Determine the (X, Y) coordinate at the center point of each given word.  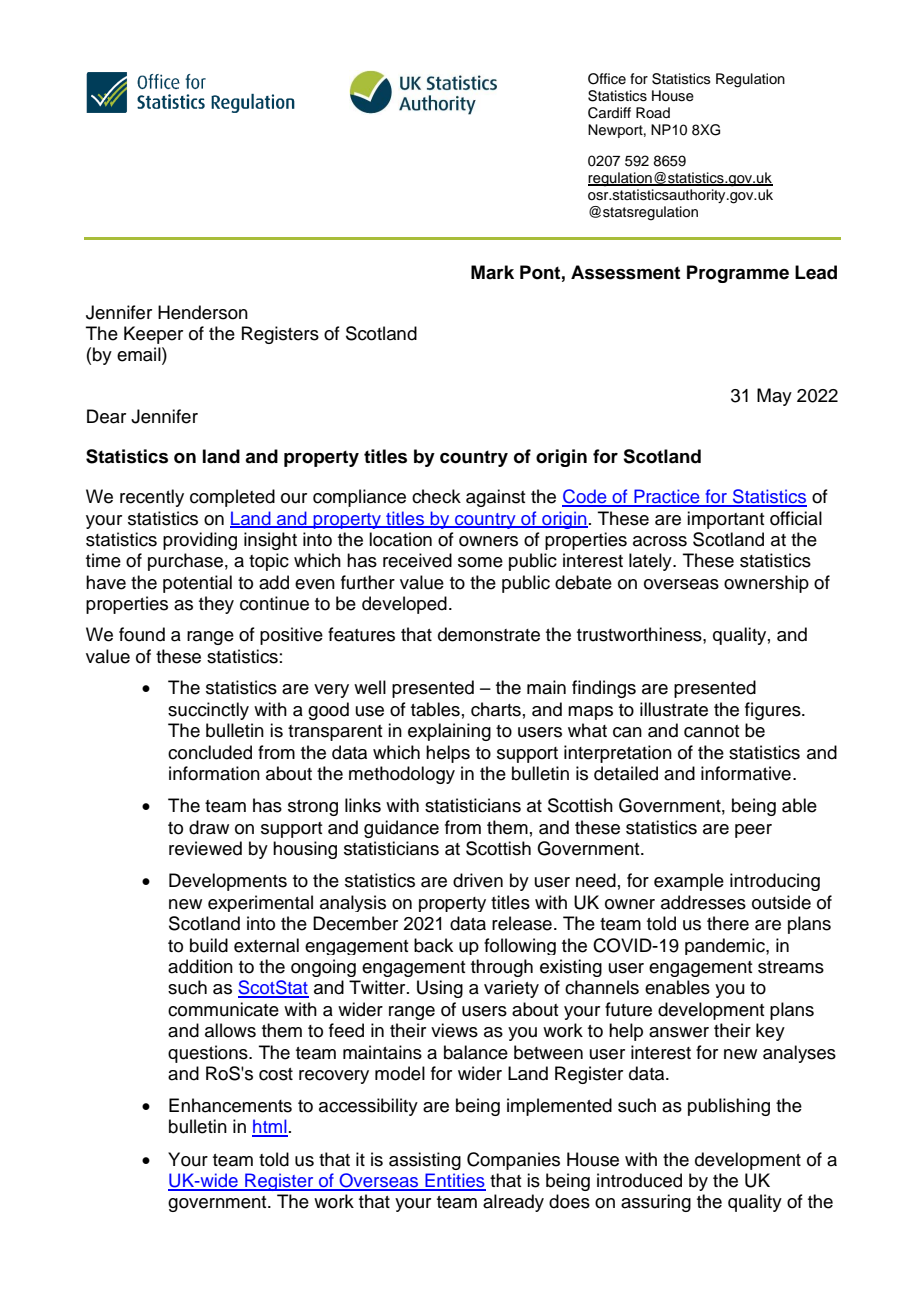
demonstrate (489, 634)
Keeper (153, 335)
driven (478, 880)
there (728, 923)
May (774, 397)
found (142, 634)
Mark (492, 272)
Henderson (203, 312)
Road (653, 112)
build (209, 945)
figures (774, 711)
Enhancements (230, 1105)
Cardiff (609, 113)
